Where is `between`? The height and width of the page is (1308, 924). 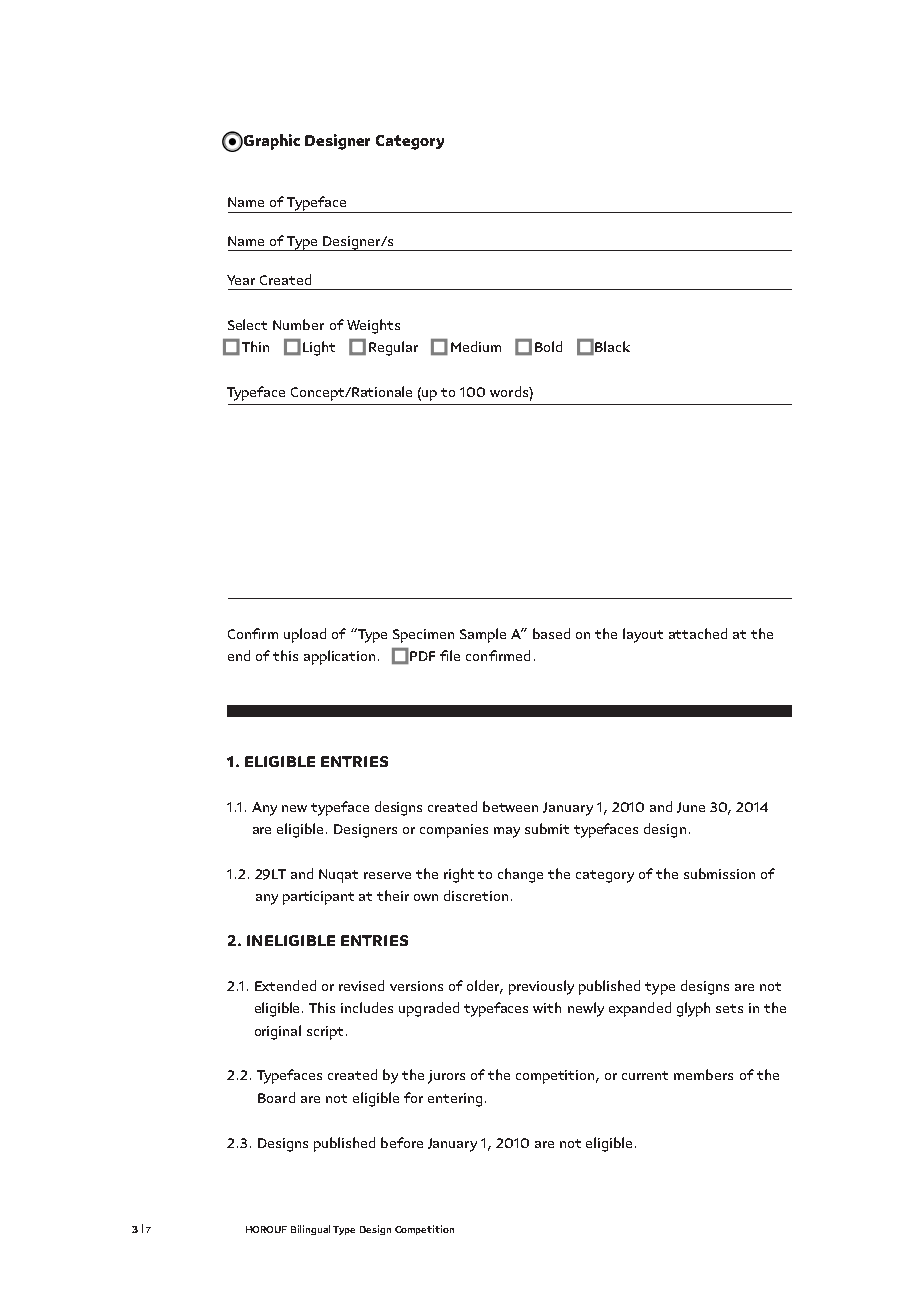 between is located at coordinates (510, 806).
